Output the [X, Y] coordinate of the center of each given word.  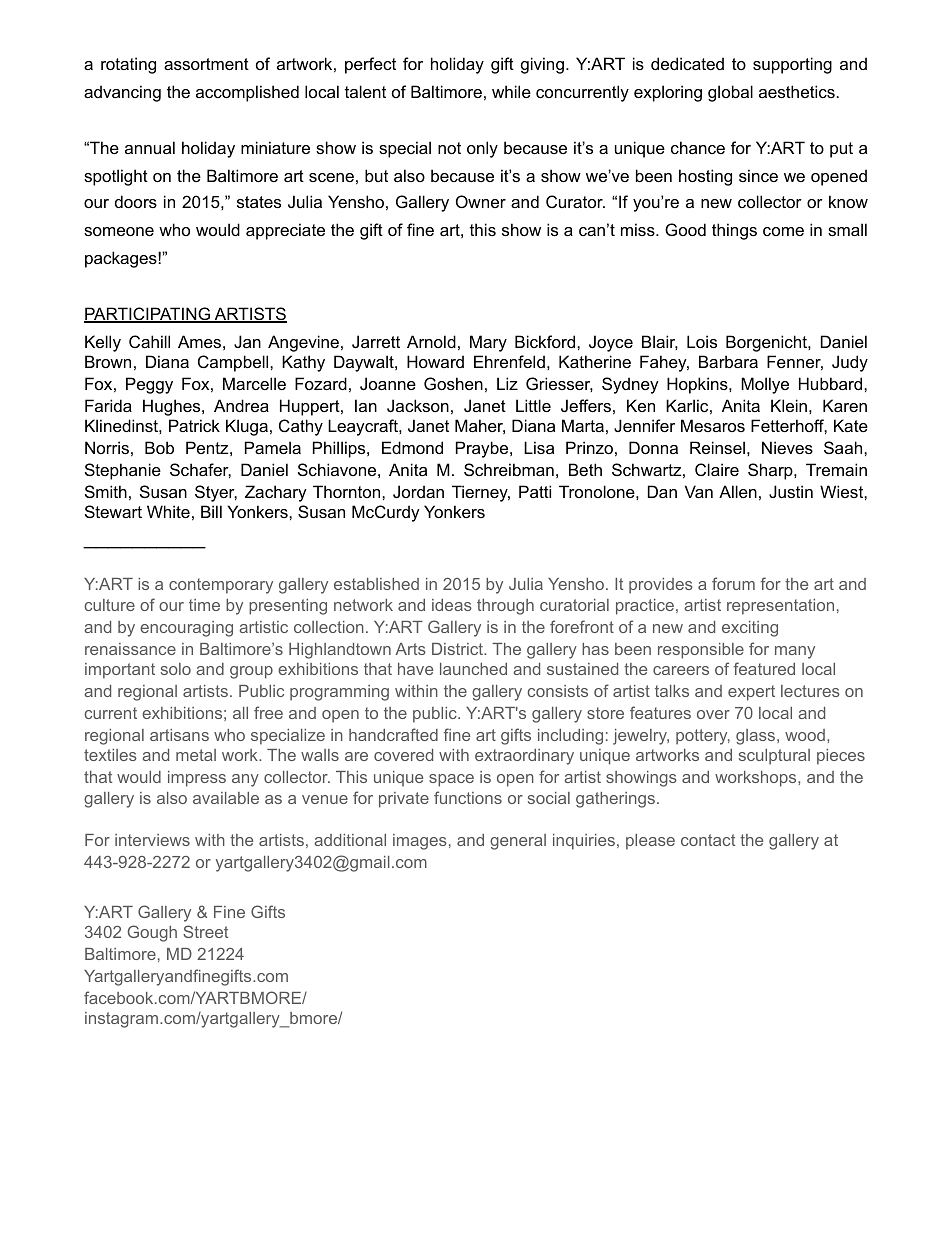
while [511, 91]
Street [205, 931]
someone [119, 231]
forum [733, 583]
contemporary [221, 586]
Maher [480, 426]
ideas [452, 605]
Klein [789, 405]
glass [757, 737]
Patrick [194, 425]
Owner [481, 201]
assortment [206, 64]
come [783, 231]
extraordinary [524, 757]
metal [196, 755]
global [730, 93]
